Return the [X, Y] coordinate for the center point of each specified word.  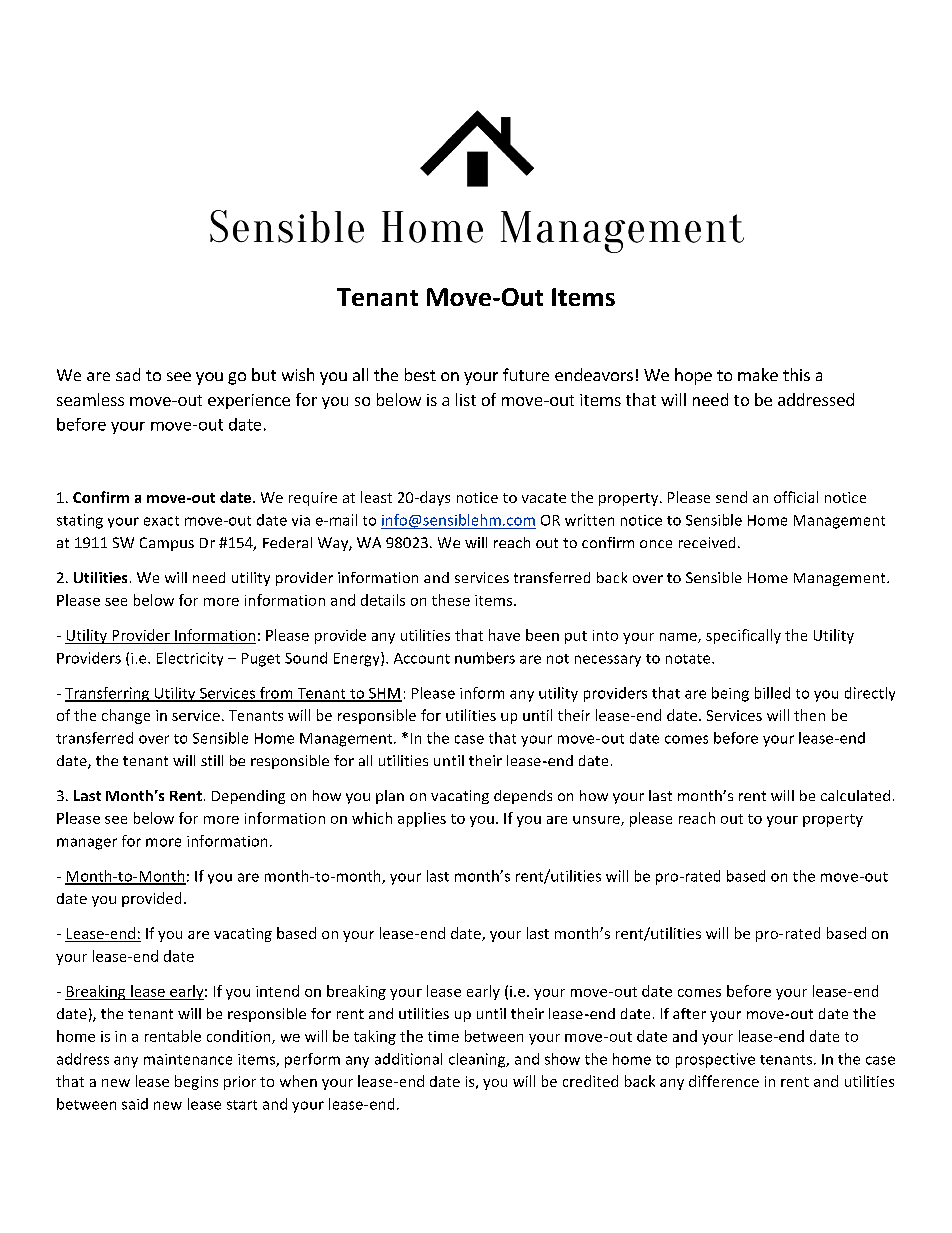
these [451, 600]
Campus [167, 544]
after [689, 1013]
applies [422, 819]
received [707, 542]
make [758, 374]
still [212, 760]
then [809, 715]
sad [128, 374]
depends [523, 797]
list [466, 399]
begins [196, 1082]
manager [87, 844]
